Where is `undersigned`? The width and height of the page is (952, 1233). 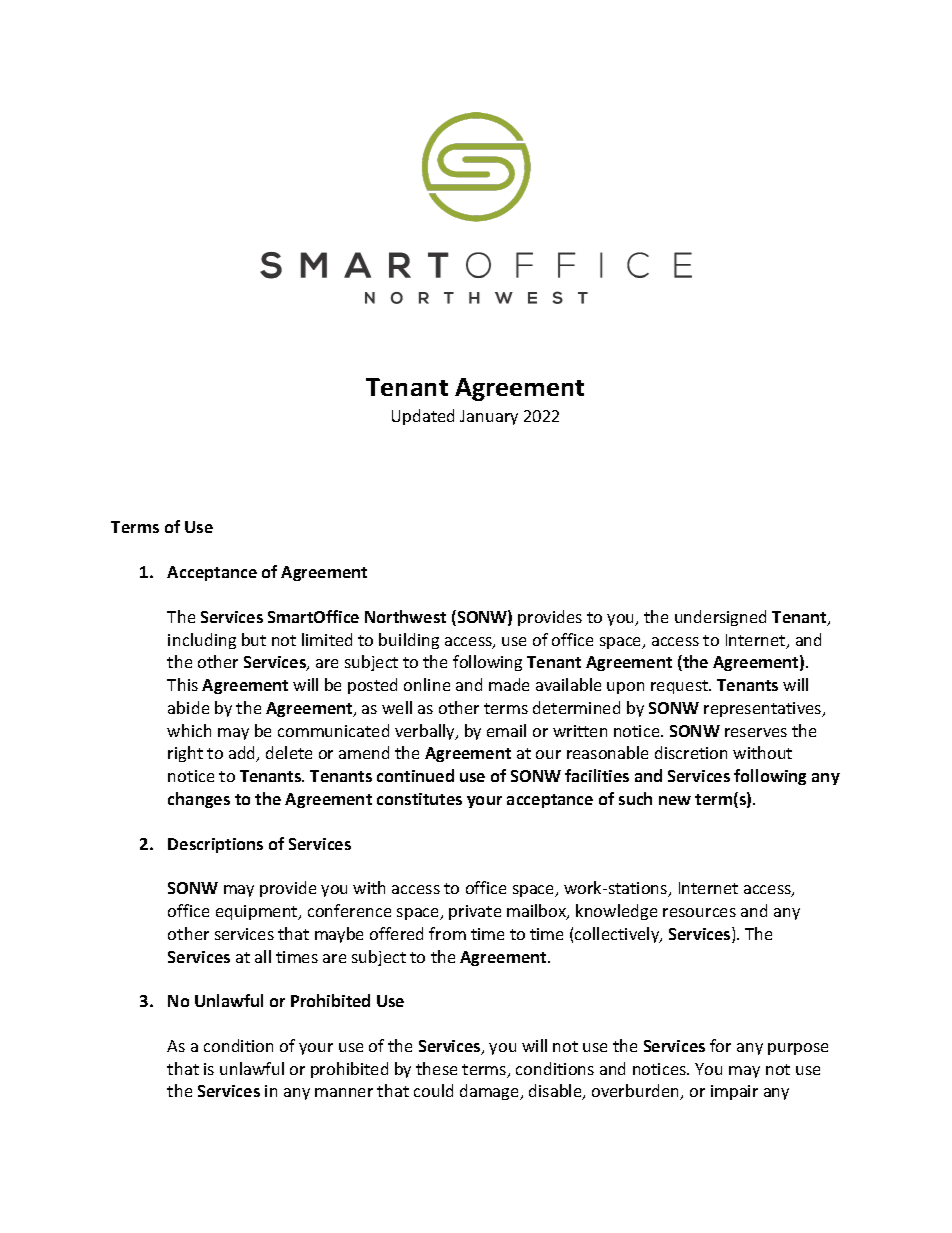
undersigned is located at coordinates (720, 618).
